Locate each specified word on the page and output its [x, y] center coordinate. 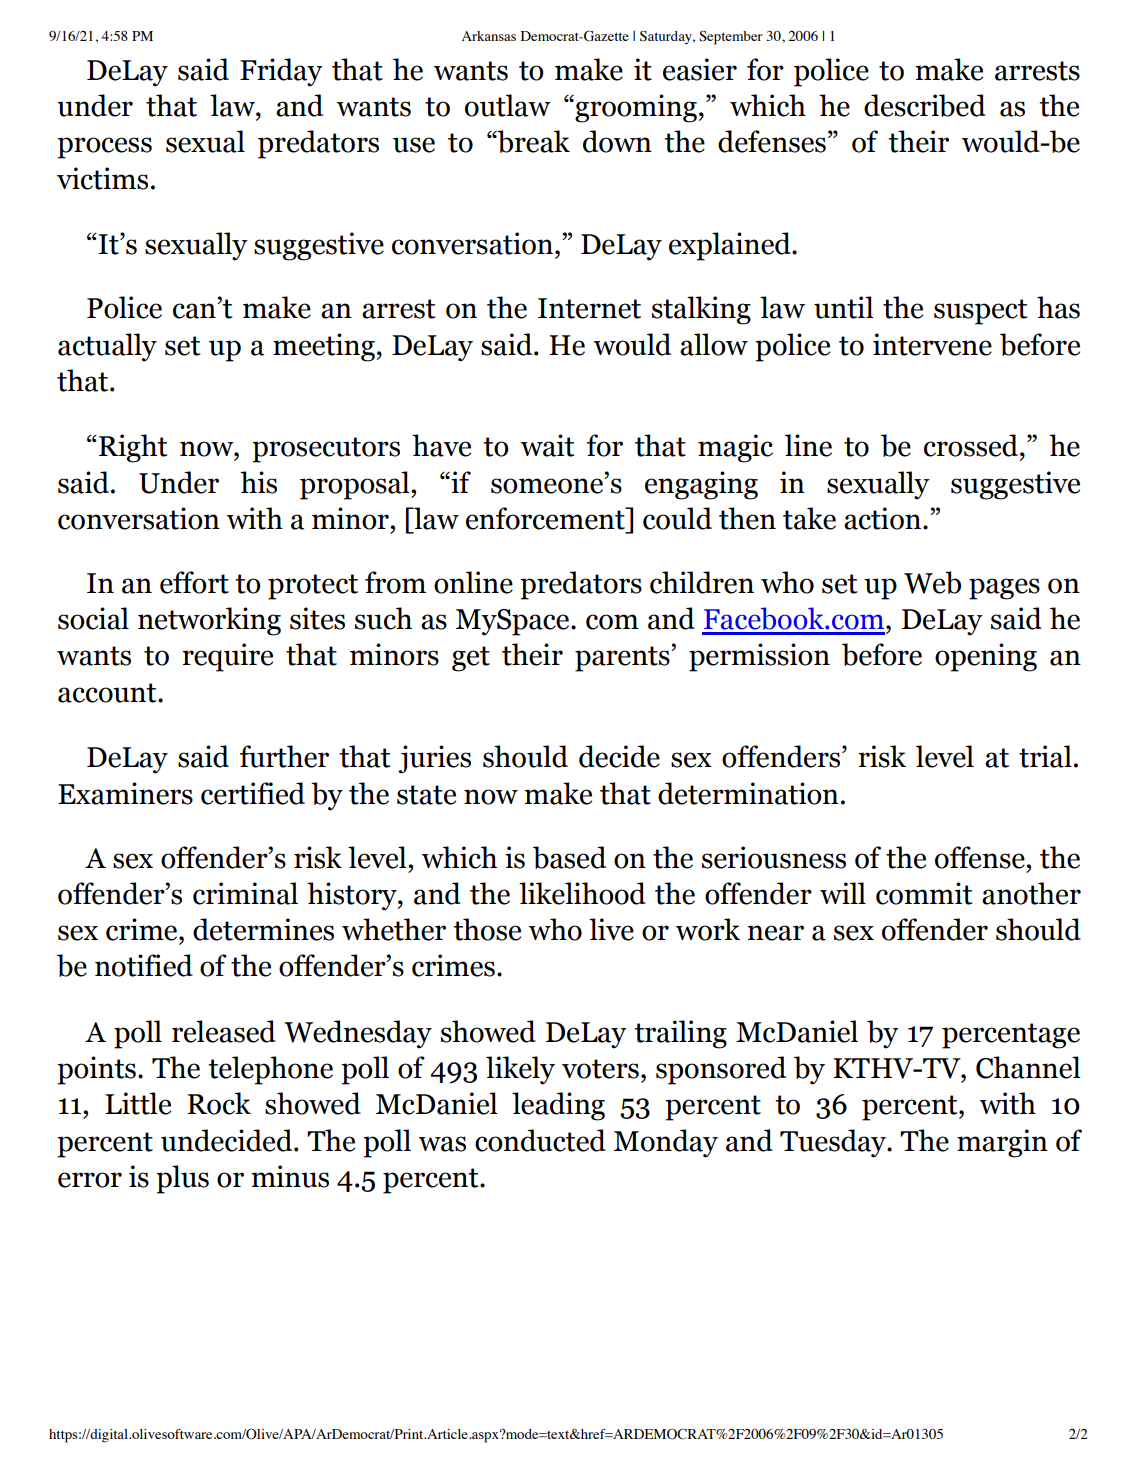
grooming [635, 108]
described [925, 105]
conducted [540, 1140]
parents [623, 659]
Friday [281, 72]
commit [924, 893]
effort [194, 582]
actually [107, 347]
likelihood [582, 893]
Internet [589, 308]
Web [932, 582]
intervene [932, 344]
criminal [245, 893]
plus [182, 1179]
